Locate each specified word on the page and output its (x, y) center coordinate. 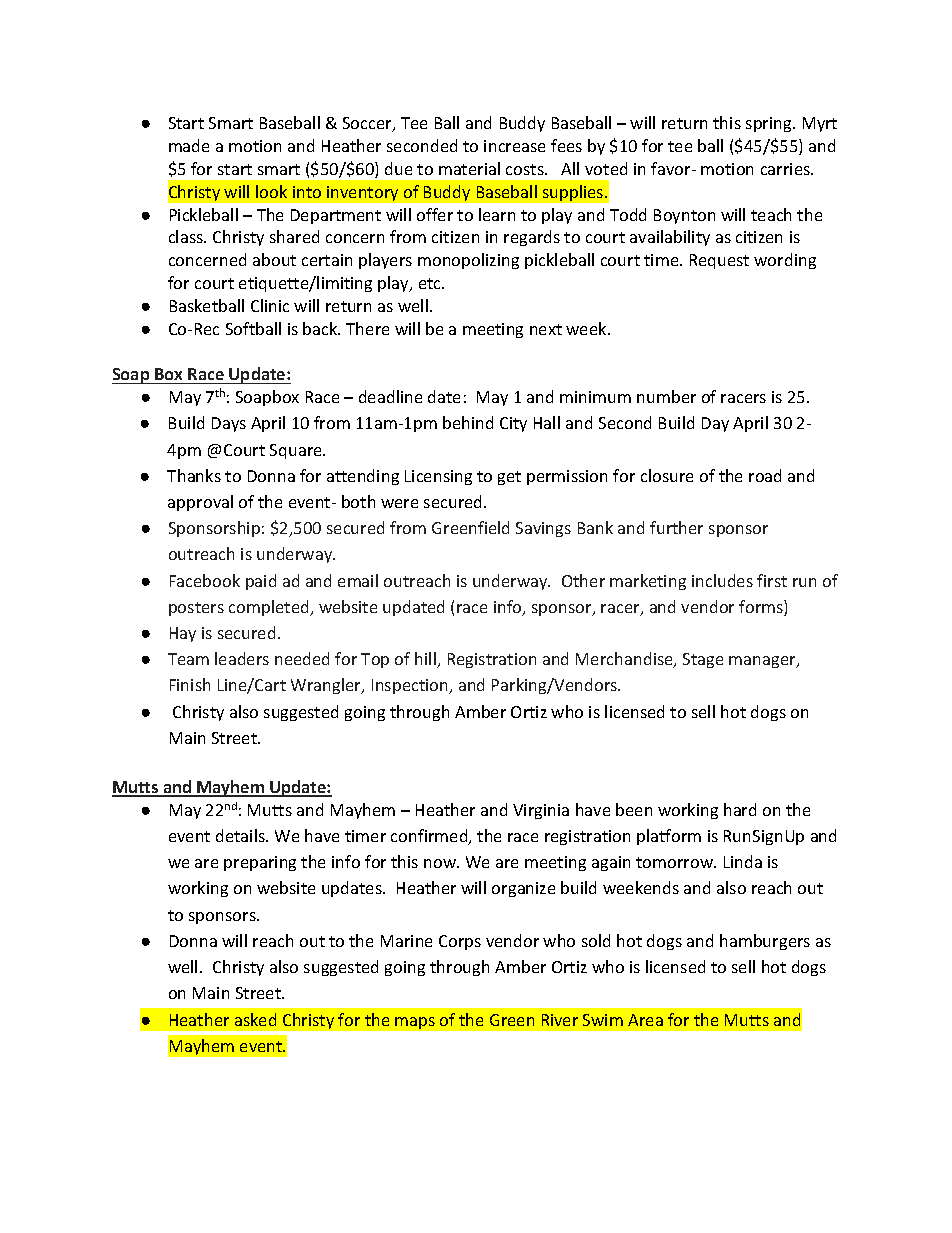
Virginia (541, 811)
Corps (460, 942)
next (546, 329)
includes (722, 580)
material (469, 168)
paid (261, 582)
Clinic (270, 305)
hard (740, 809)
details (241, 835)
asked (255, 1019)
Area (645, 1020)
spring (770, 124)
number (666, 396)
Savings (543, 529)
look (271, 191)
